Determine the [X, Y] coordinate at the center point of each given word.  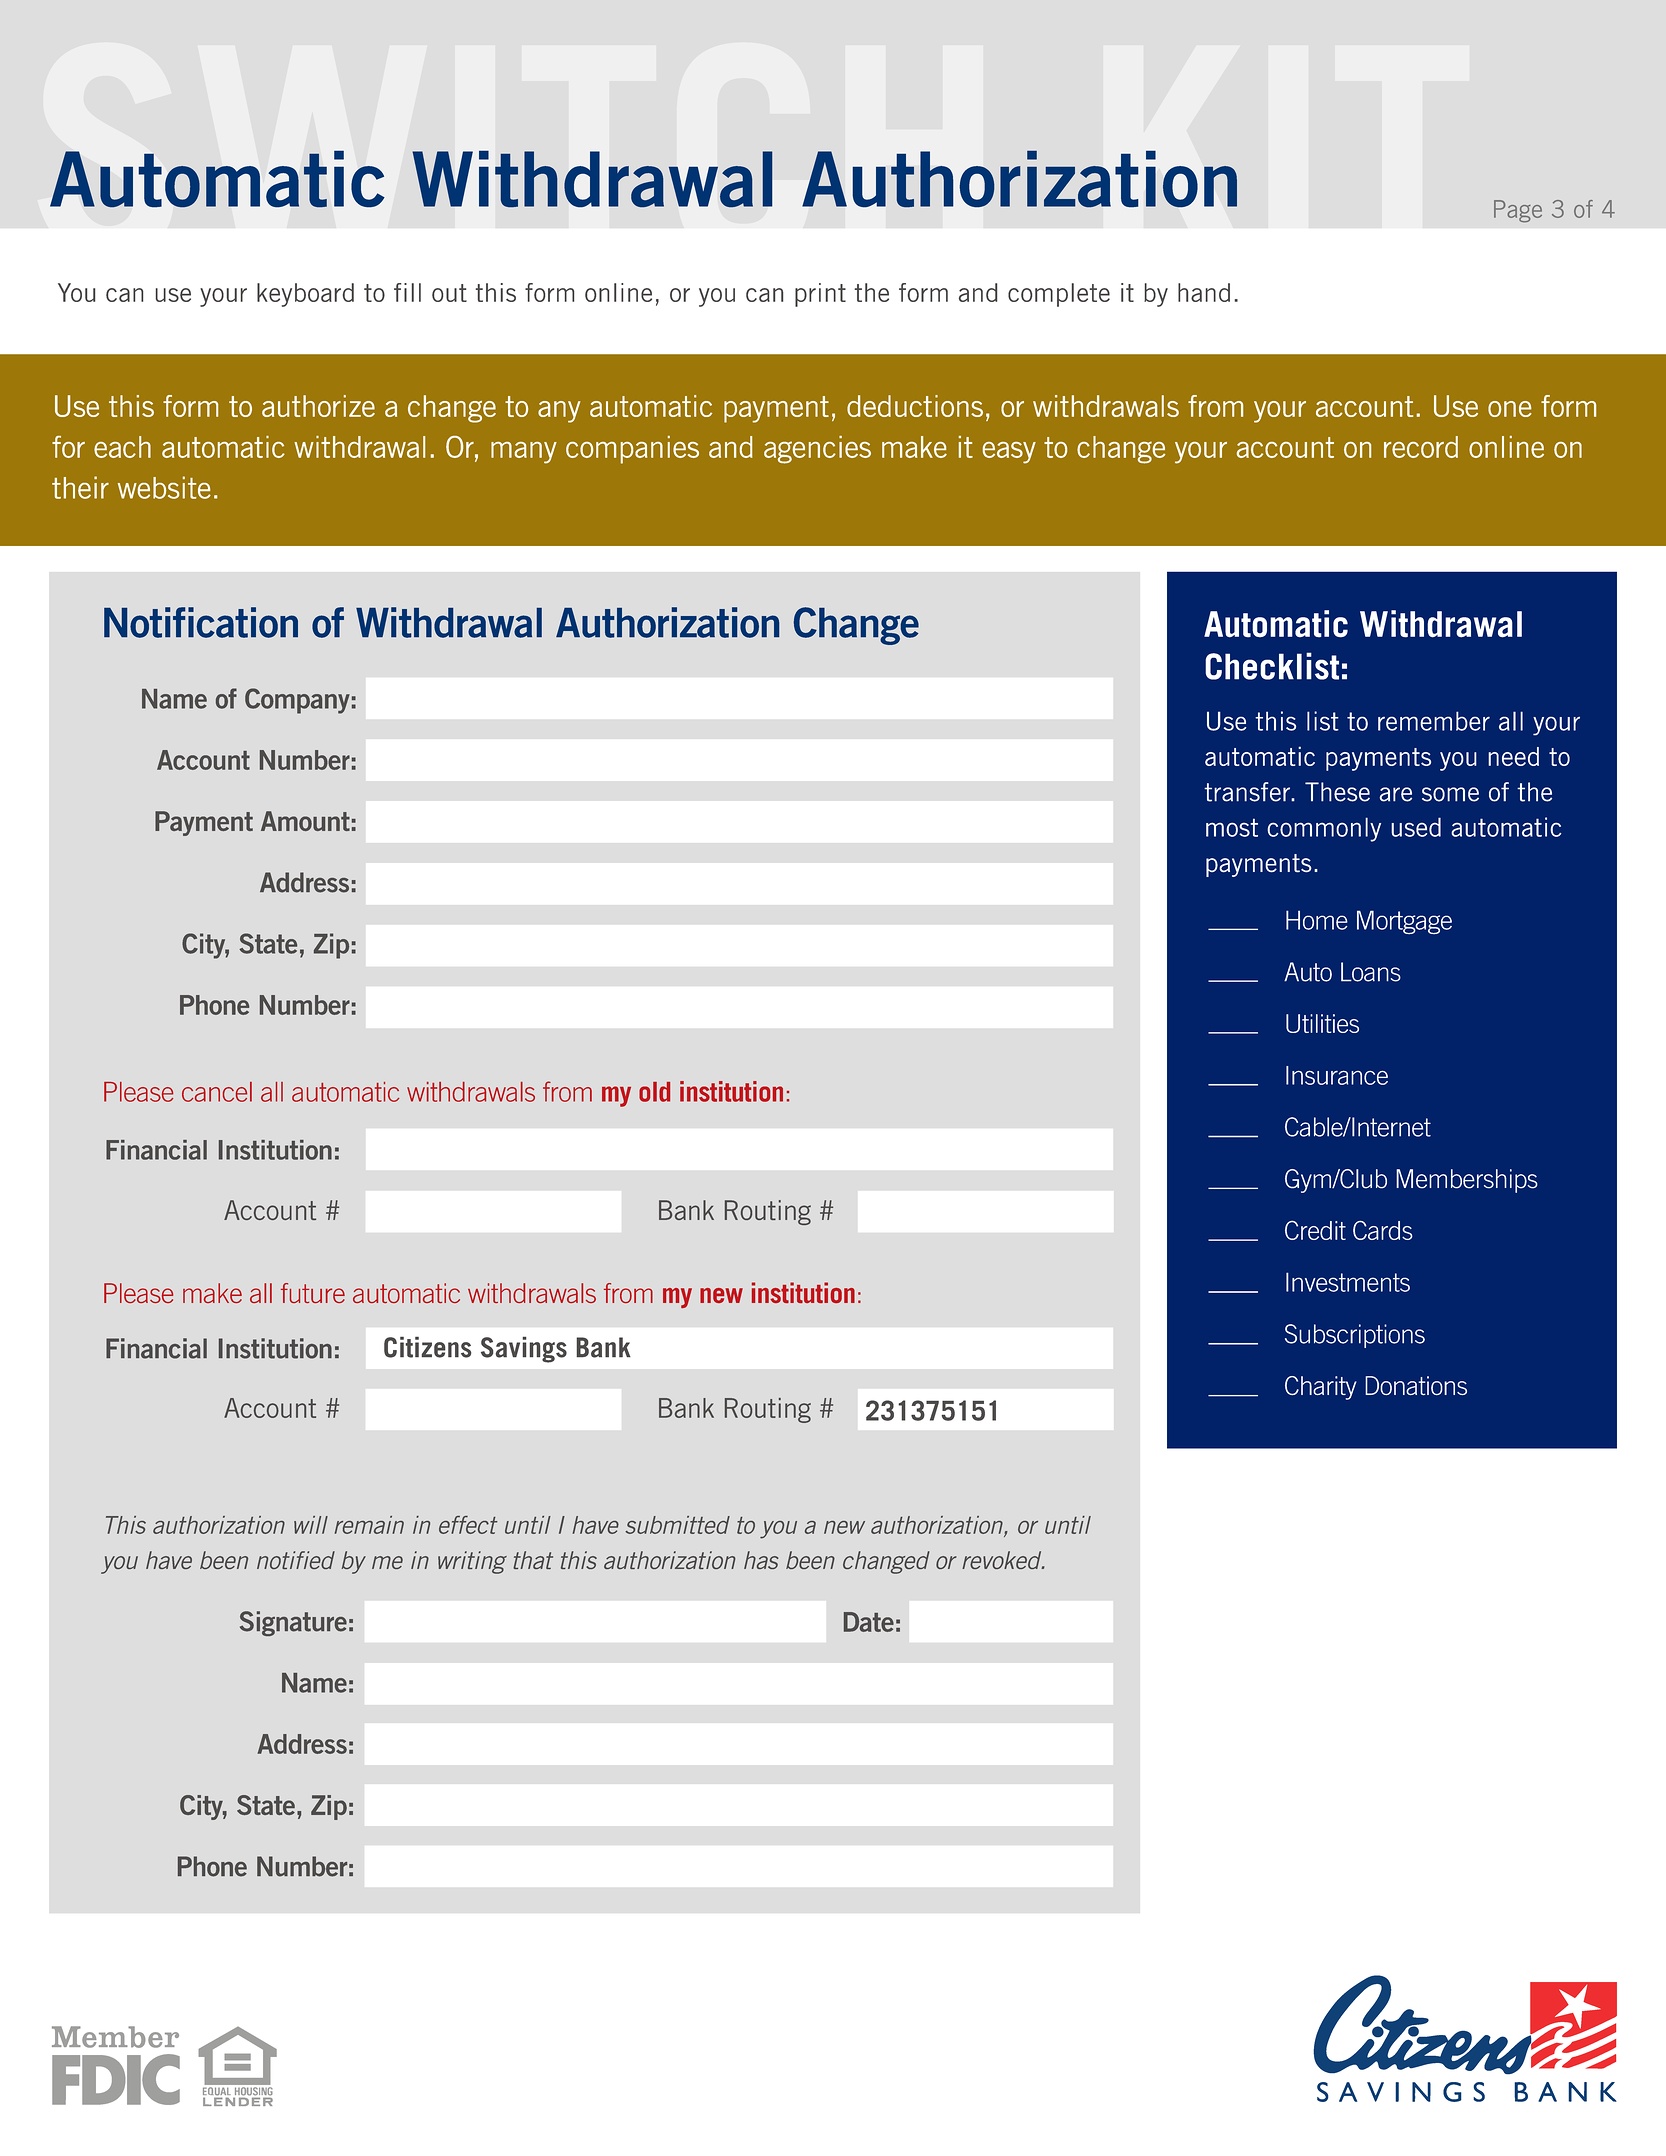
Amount [305, 821]
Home [1317, 920]
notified [296, 1560]
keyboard [305, 295]
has [761, 1560]
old [654, 1092]
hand [1204, 292]
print [820, 295]
